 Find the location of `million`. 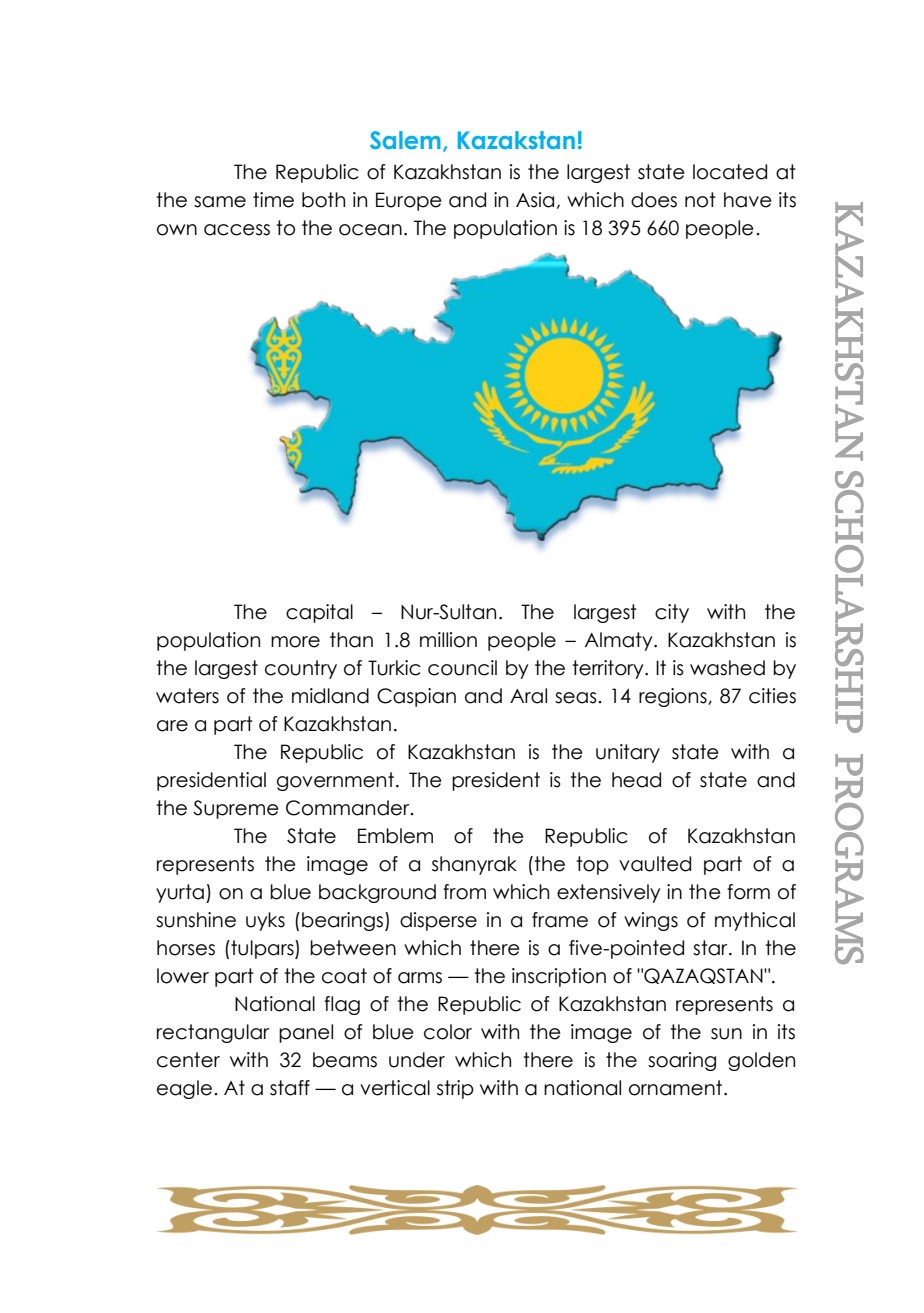

million is located at coordinates (448, 640).
